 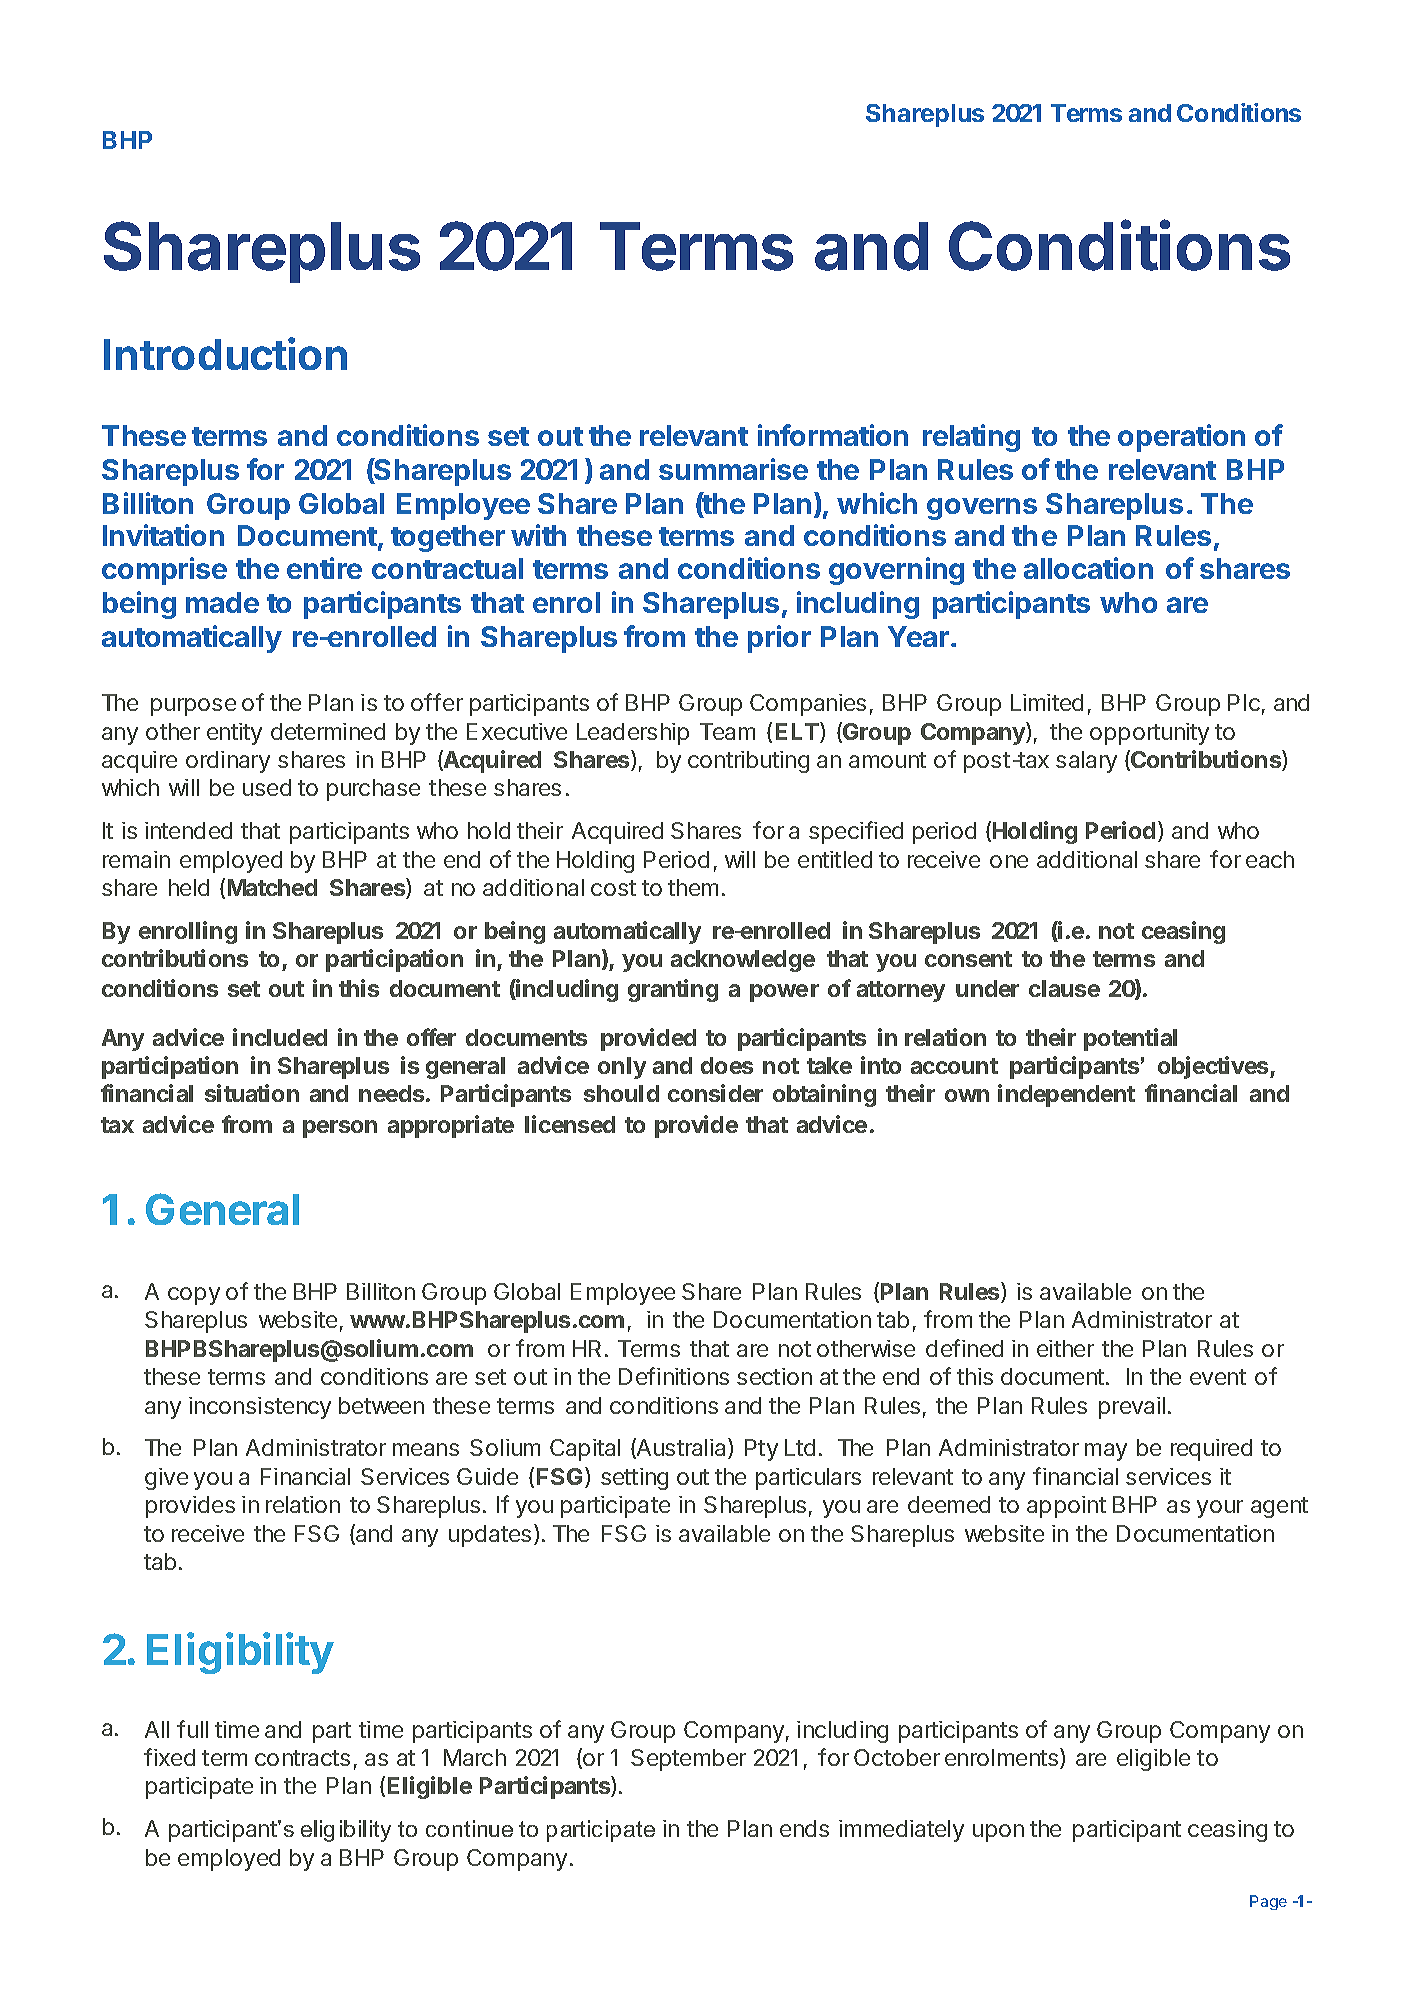 What do you see at coordinates (693, 887) in the screenshot?
I see `them` at bounding box center [693, 887].
